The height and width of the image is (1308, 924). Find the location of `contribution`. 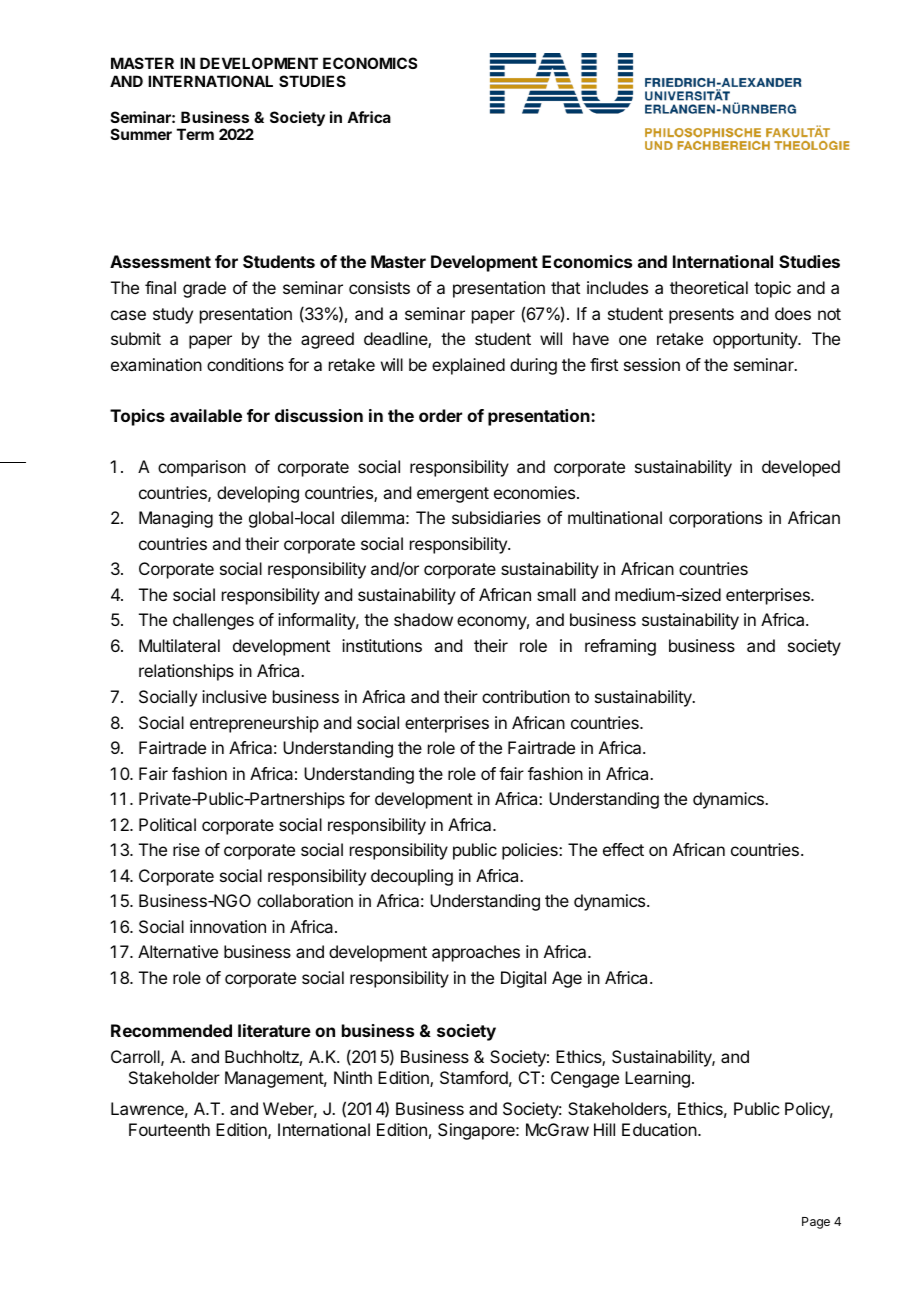

contribution is located at coordinates (526, 696).
